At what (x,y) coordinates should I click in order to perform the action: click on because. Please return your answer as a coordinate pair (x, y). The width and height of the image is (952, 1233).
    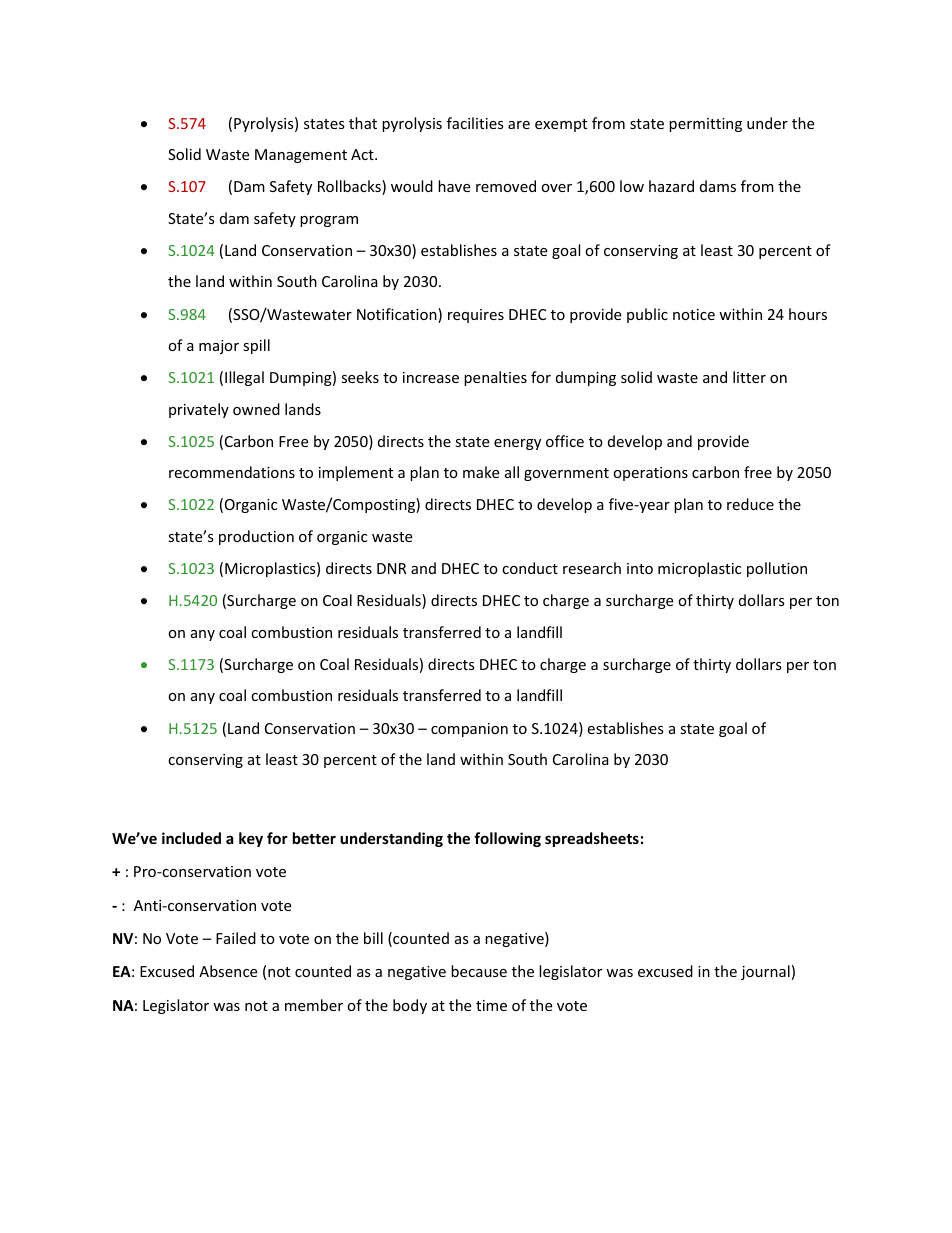
    Looking at the image, I should click on (479, 971).
